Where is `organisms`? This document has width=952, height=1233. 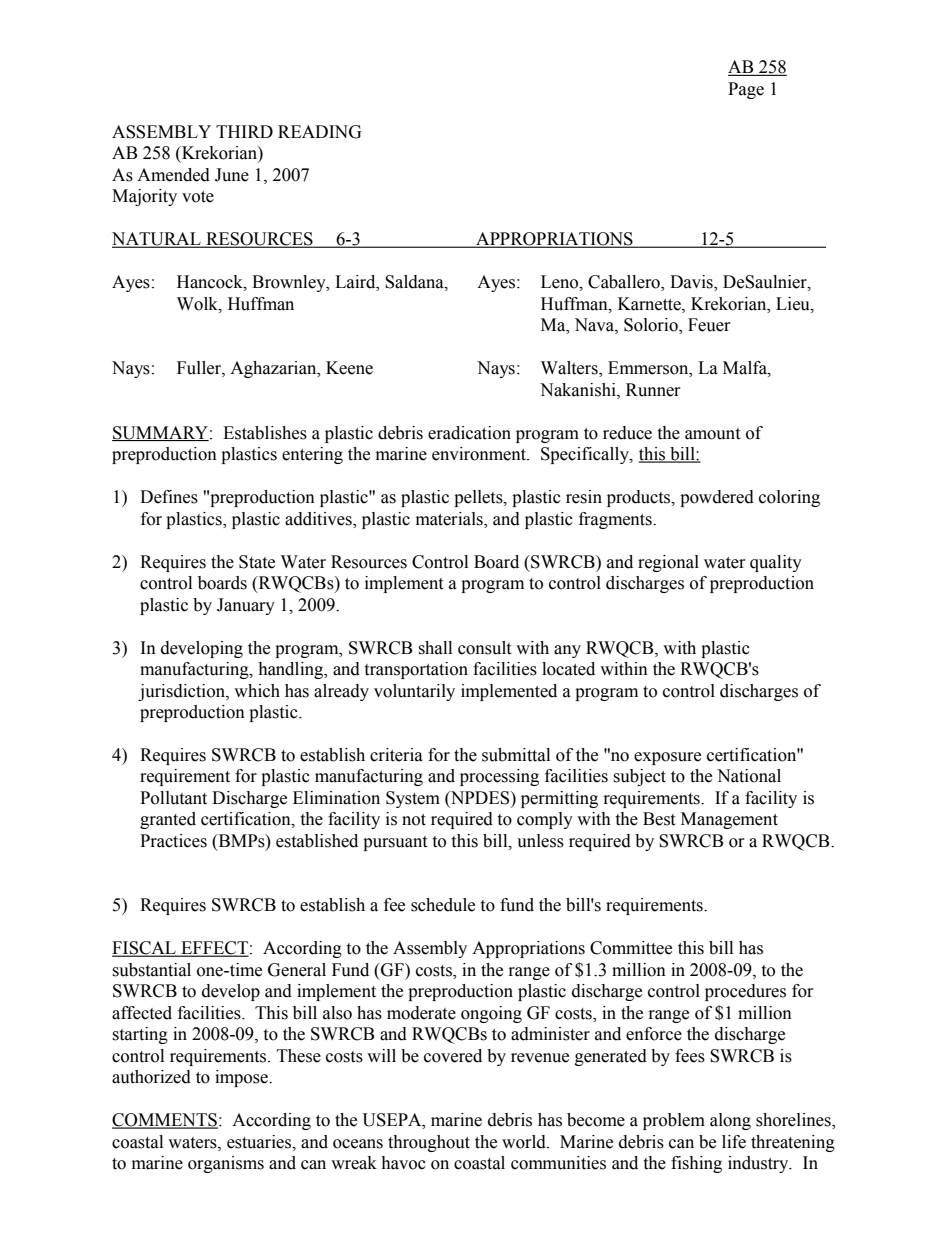 organisms is located at coordinates (226, 1164).
